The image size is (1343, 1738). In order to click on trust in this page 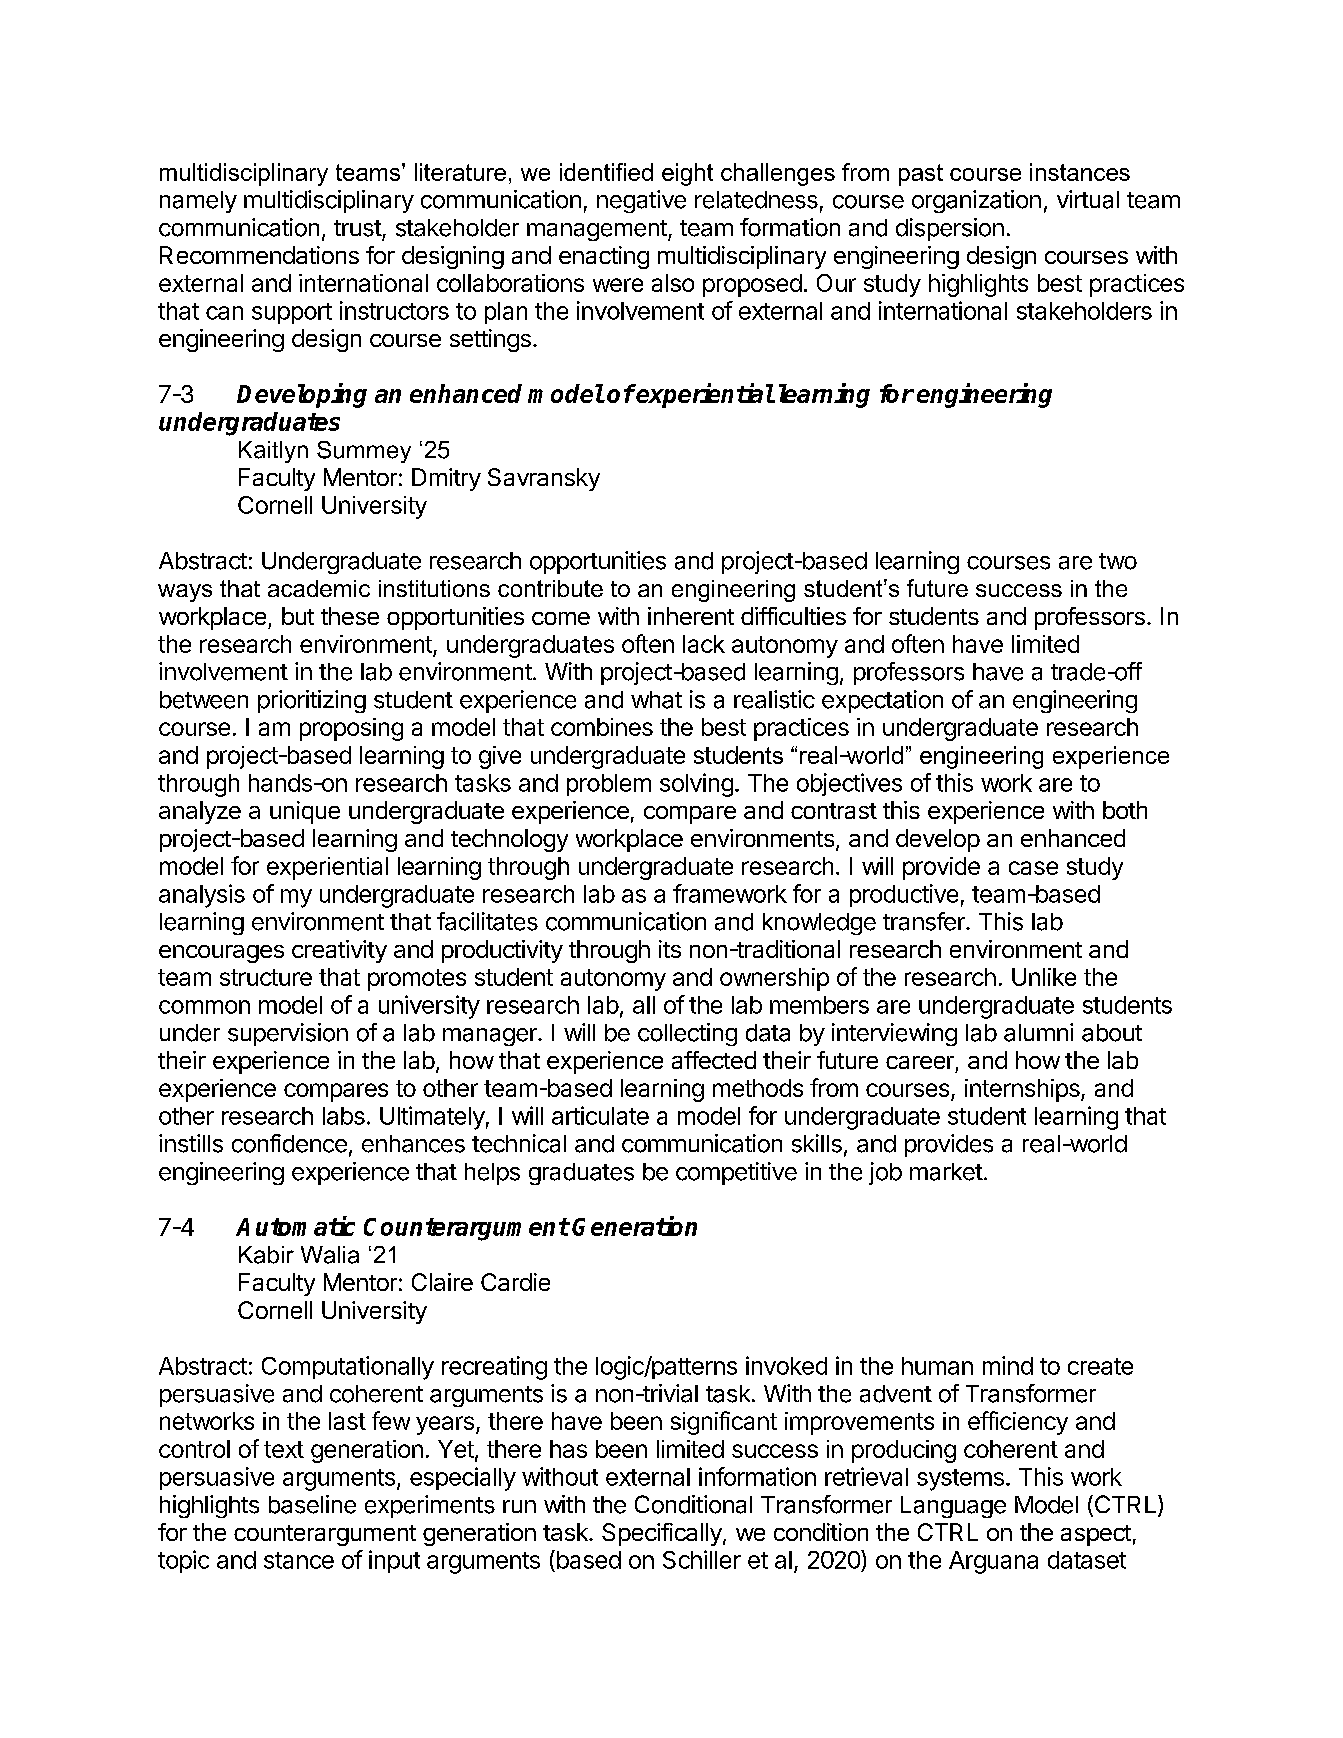, I will do `click(358, 228)`.
